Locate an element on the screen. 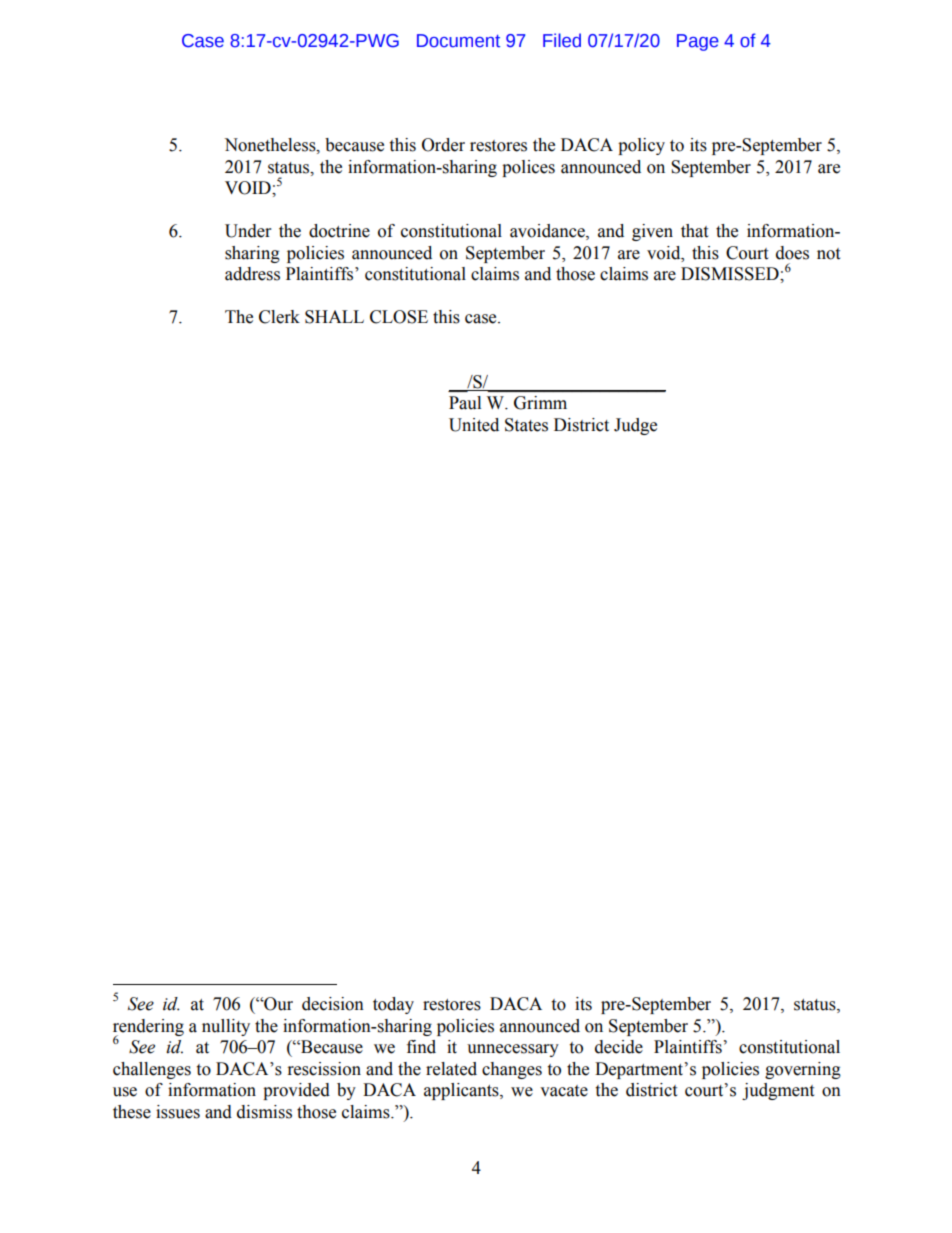  Judge is located at coordinates (635, 426).
